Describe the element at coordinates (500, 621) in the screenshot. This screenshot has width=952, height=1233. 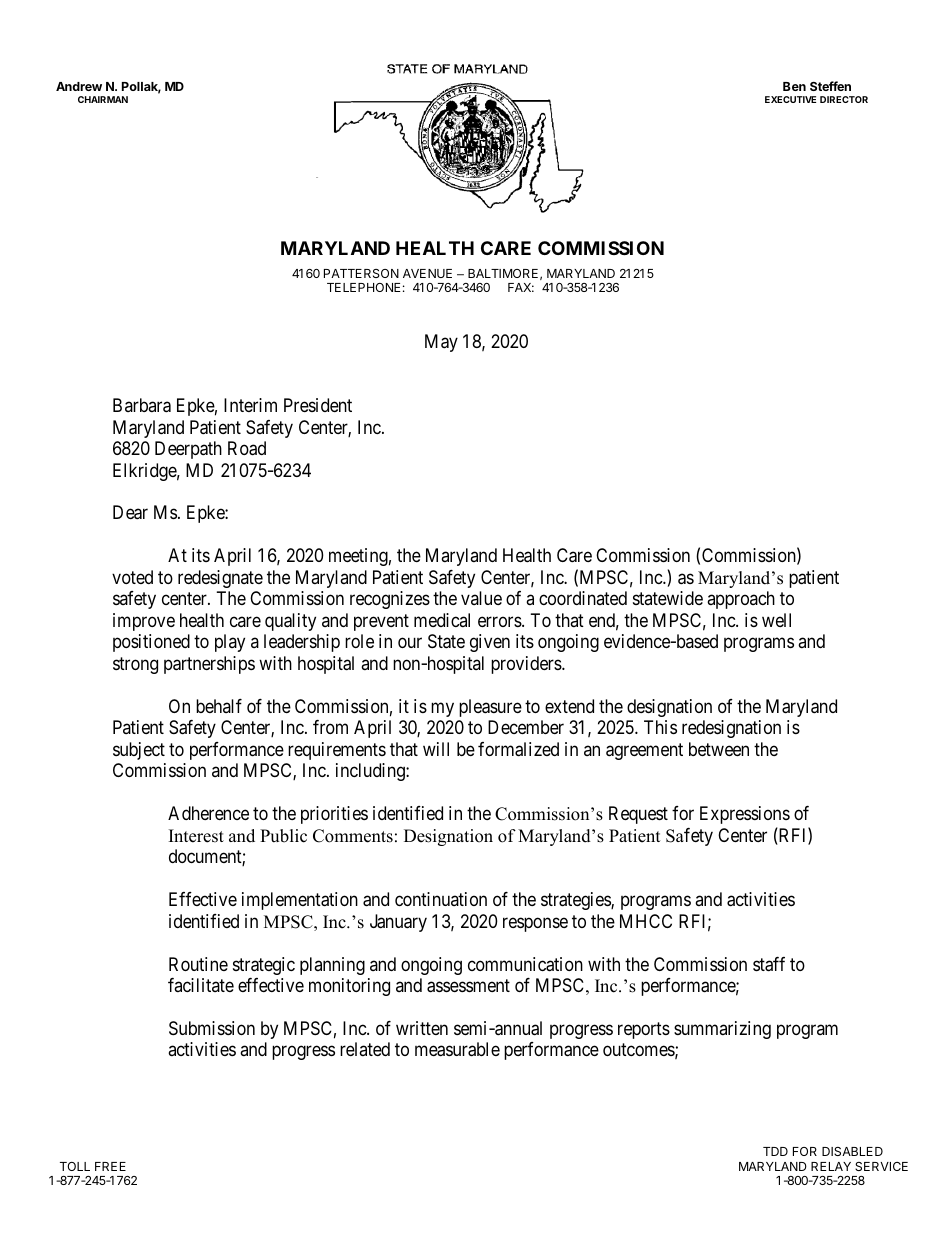
I see `errors` at that location.
